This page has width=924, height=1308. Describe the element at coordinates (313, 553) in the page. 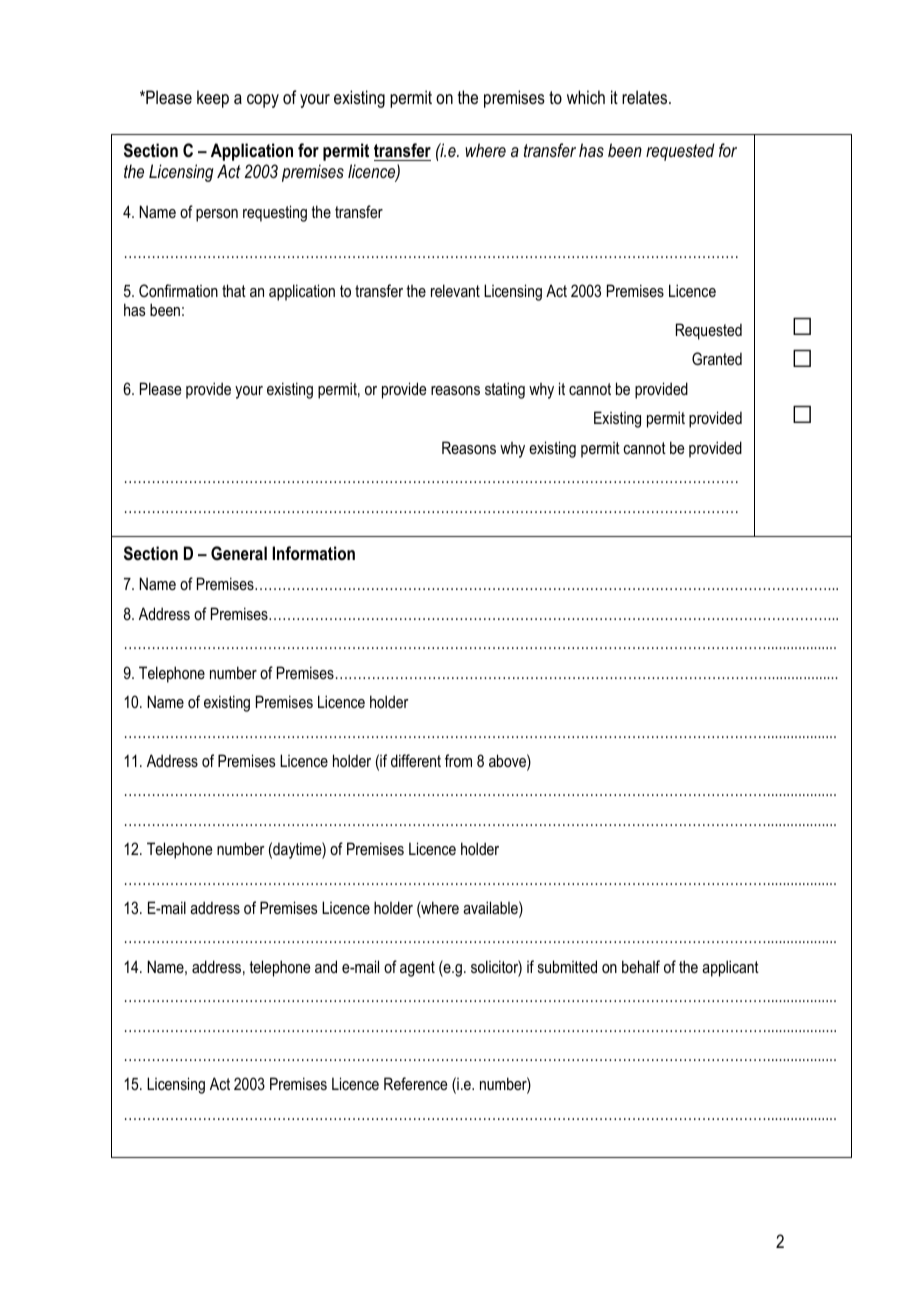

I see `Information` at that location.
